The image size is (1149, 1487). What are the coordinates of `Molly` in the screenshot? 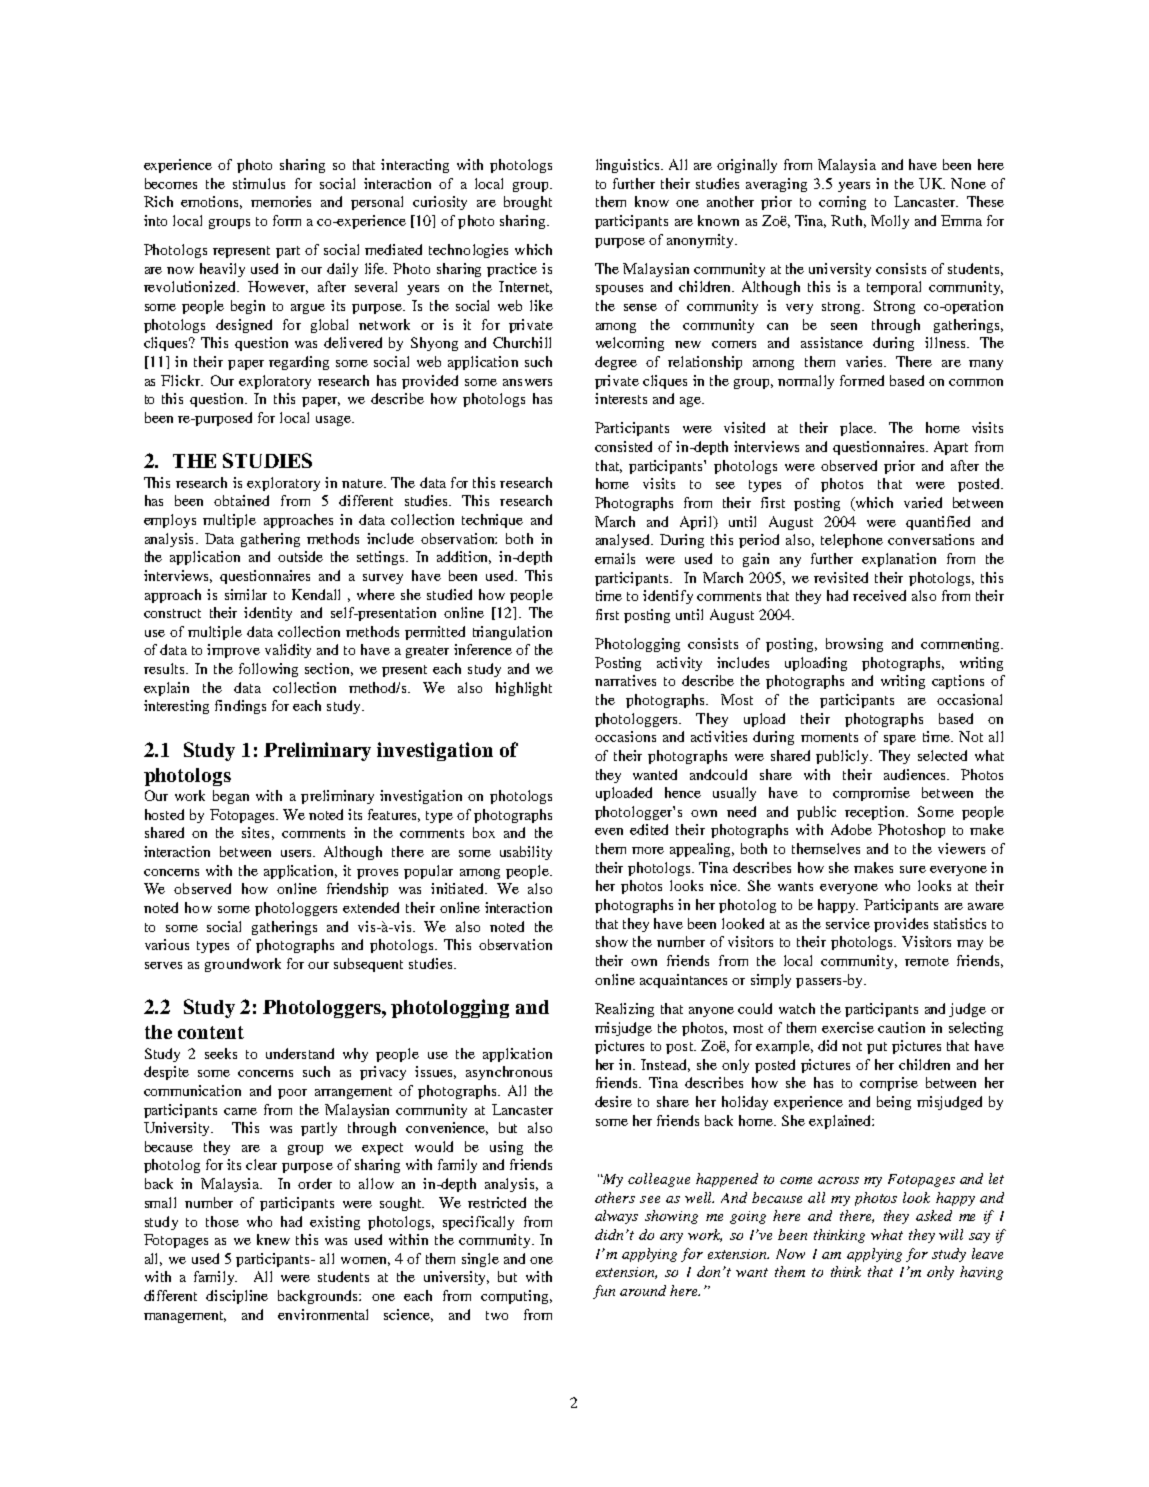 It's located at (890, 222).
